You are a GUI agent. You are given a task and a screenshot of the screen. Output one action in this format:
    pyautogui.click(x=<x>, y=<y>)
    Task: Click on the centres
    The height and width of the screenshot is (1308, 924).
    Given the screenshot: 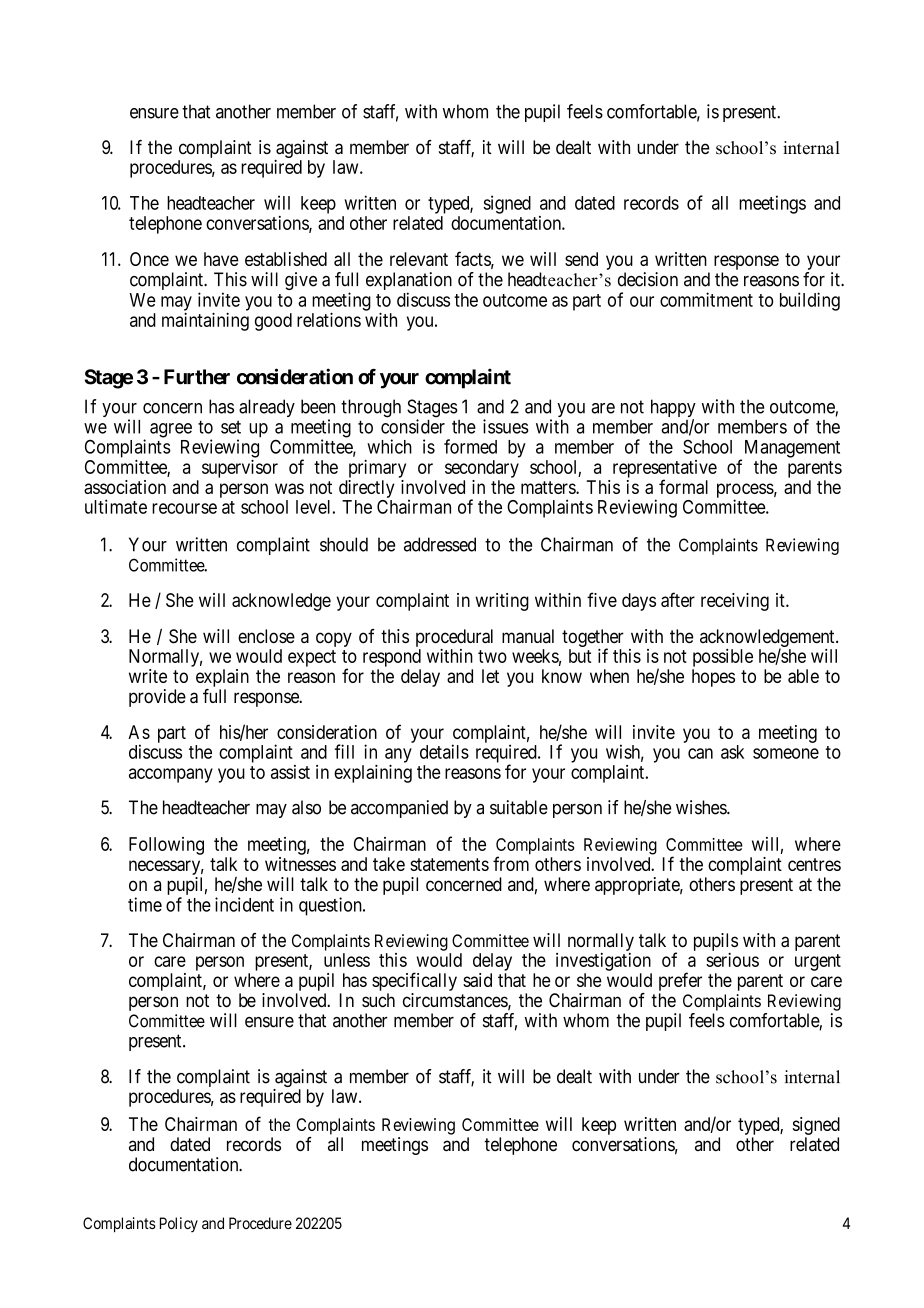 What is the action you would take?
    pyautogui.click(x=814, y=864)
